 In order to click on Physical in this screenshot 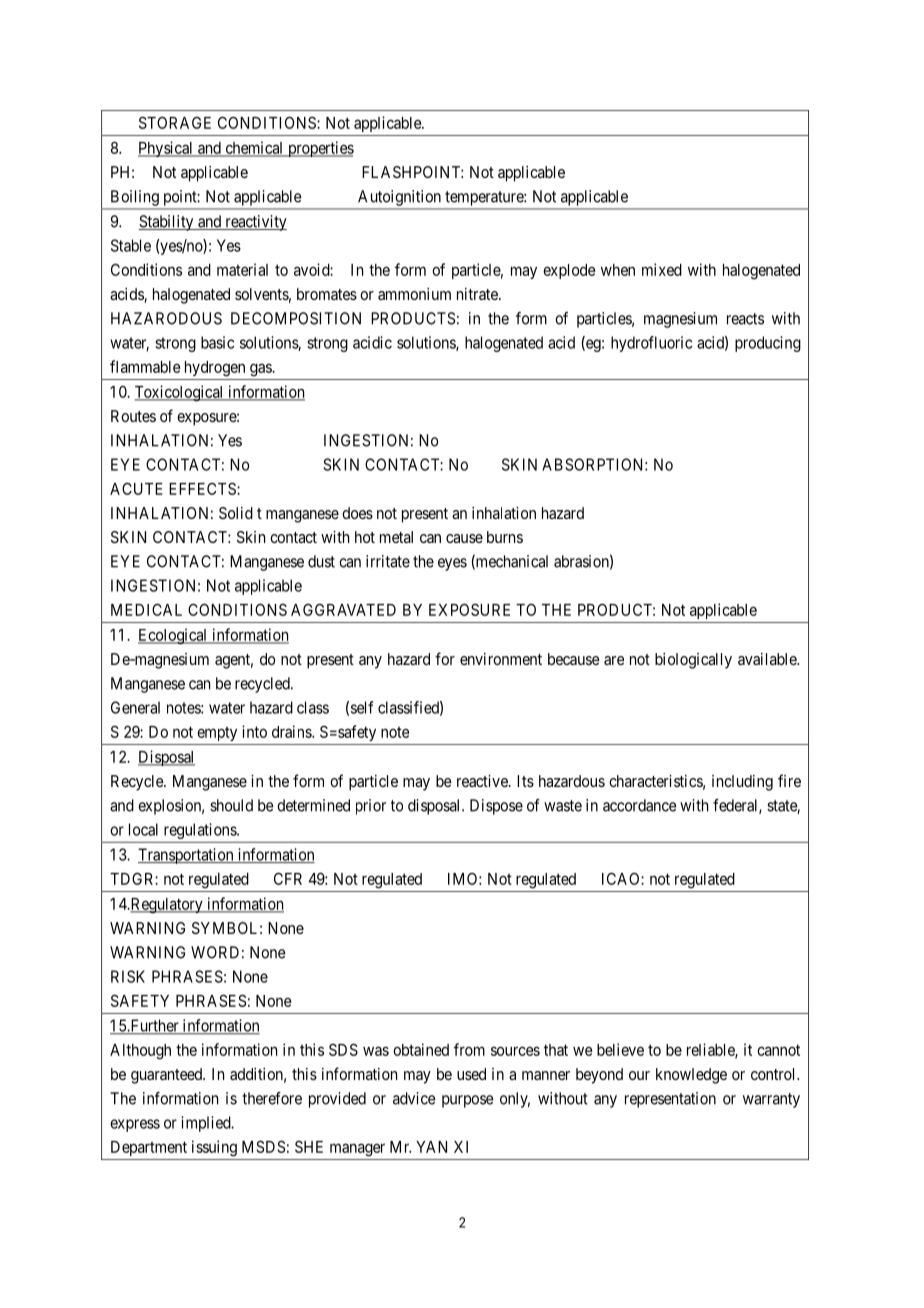, I will do `click(167, 149)`.
